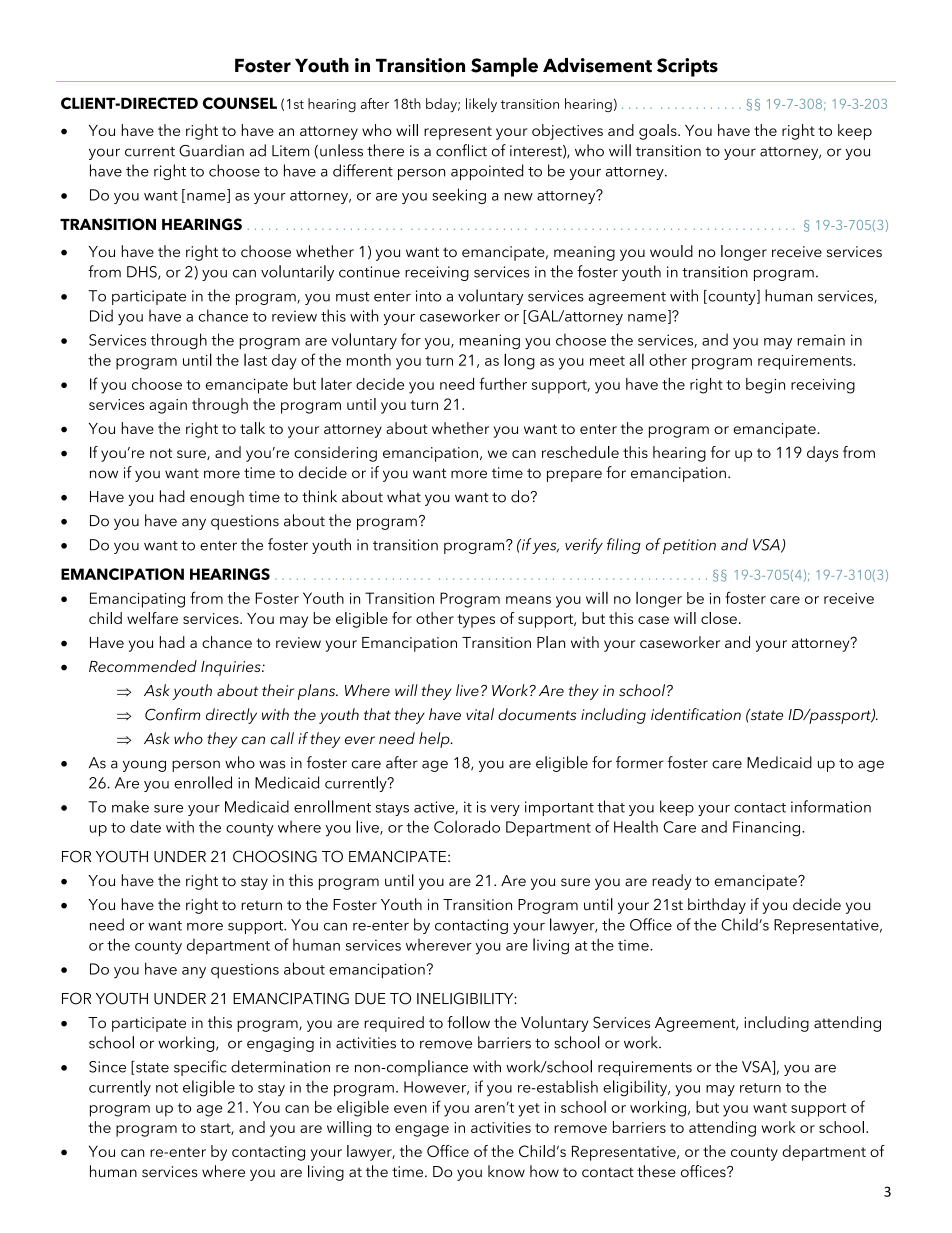 This screenshot has width=952, height=1233. Describe the element at coordinates (656, 1171) in the screenshot. I see `these` at that location.
